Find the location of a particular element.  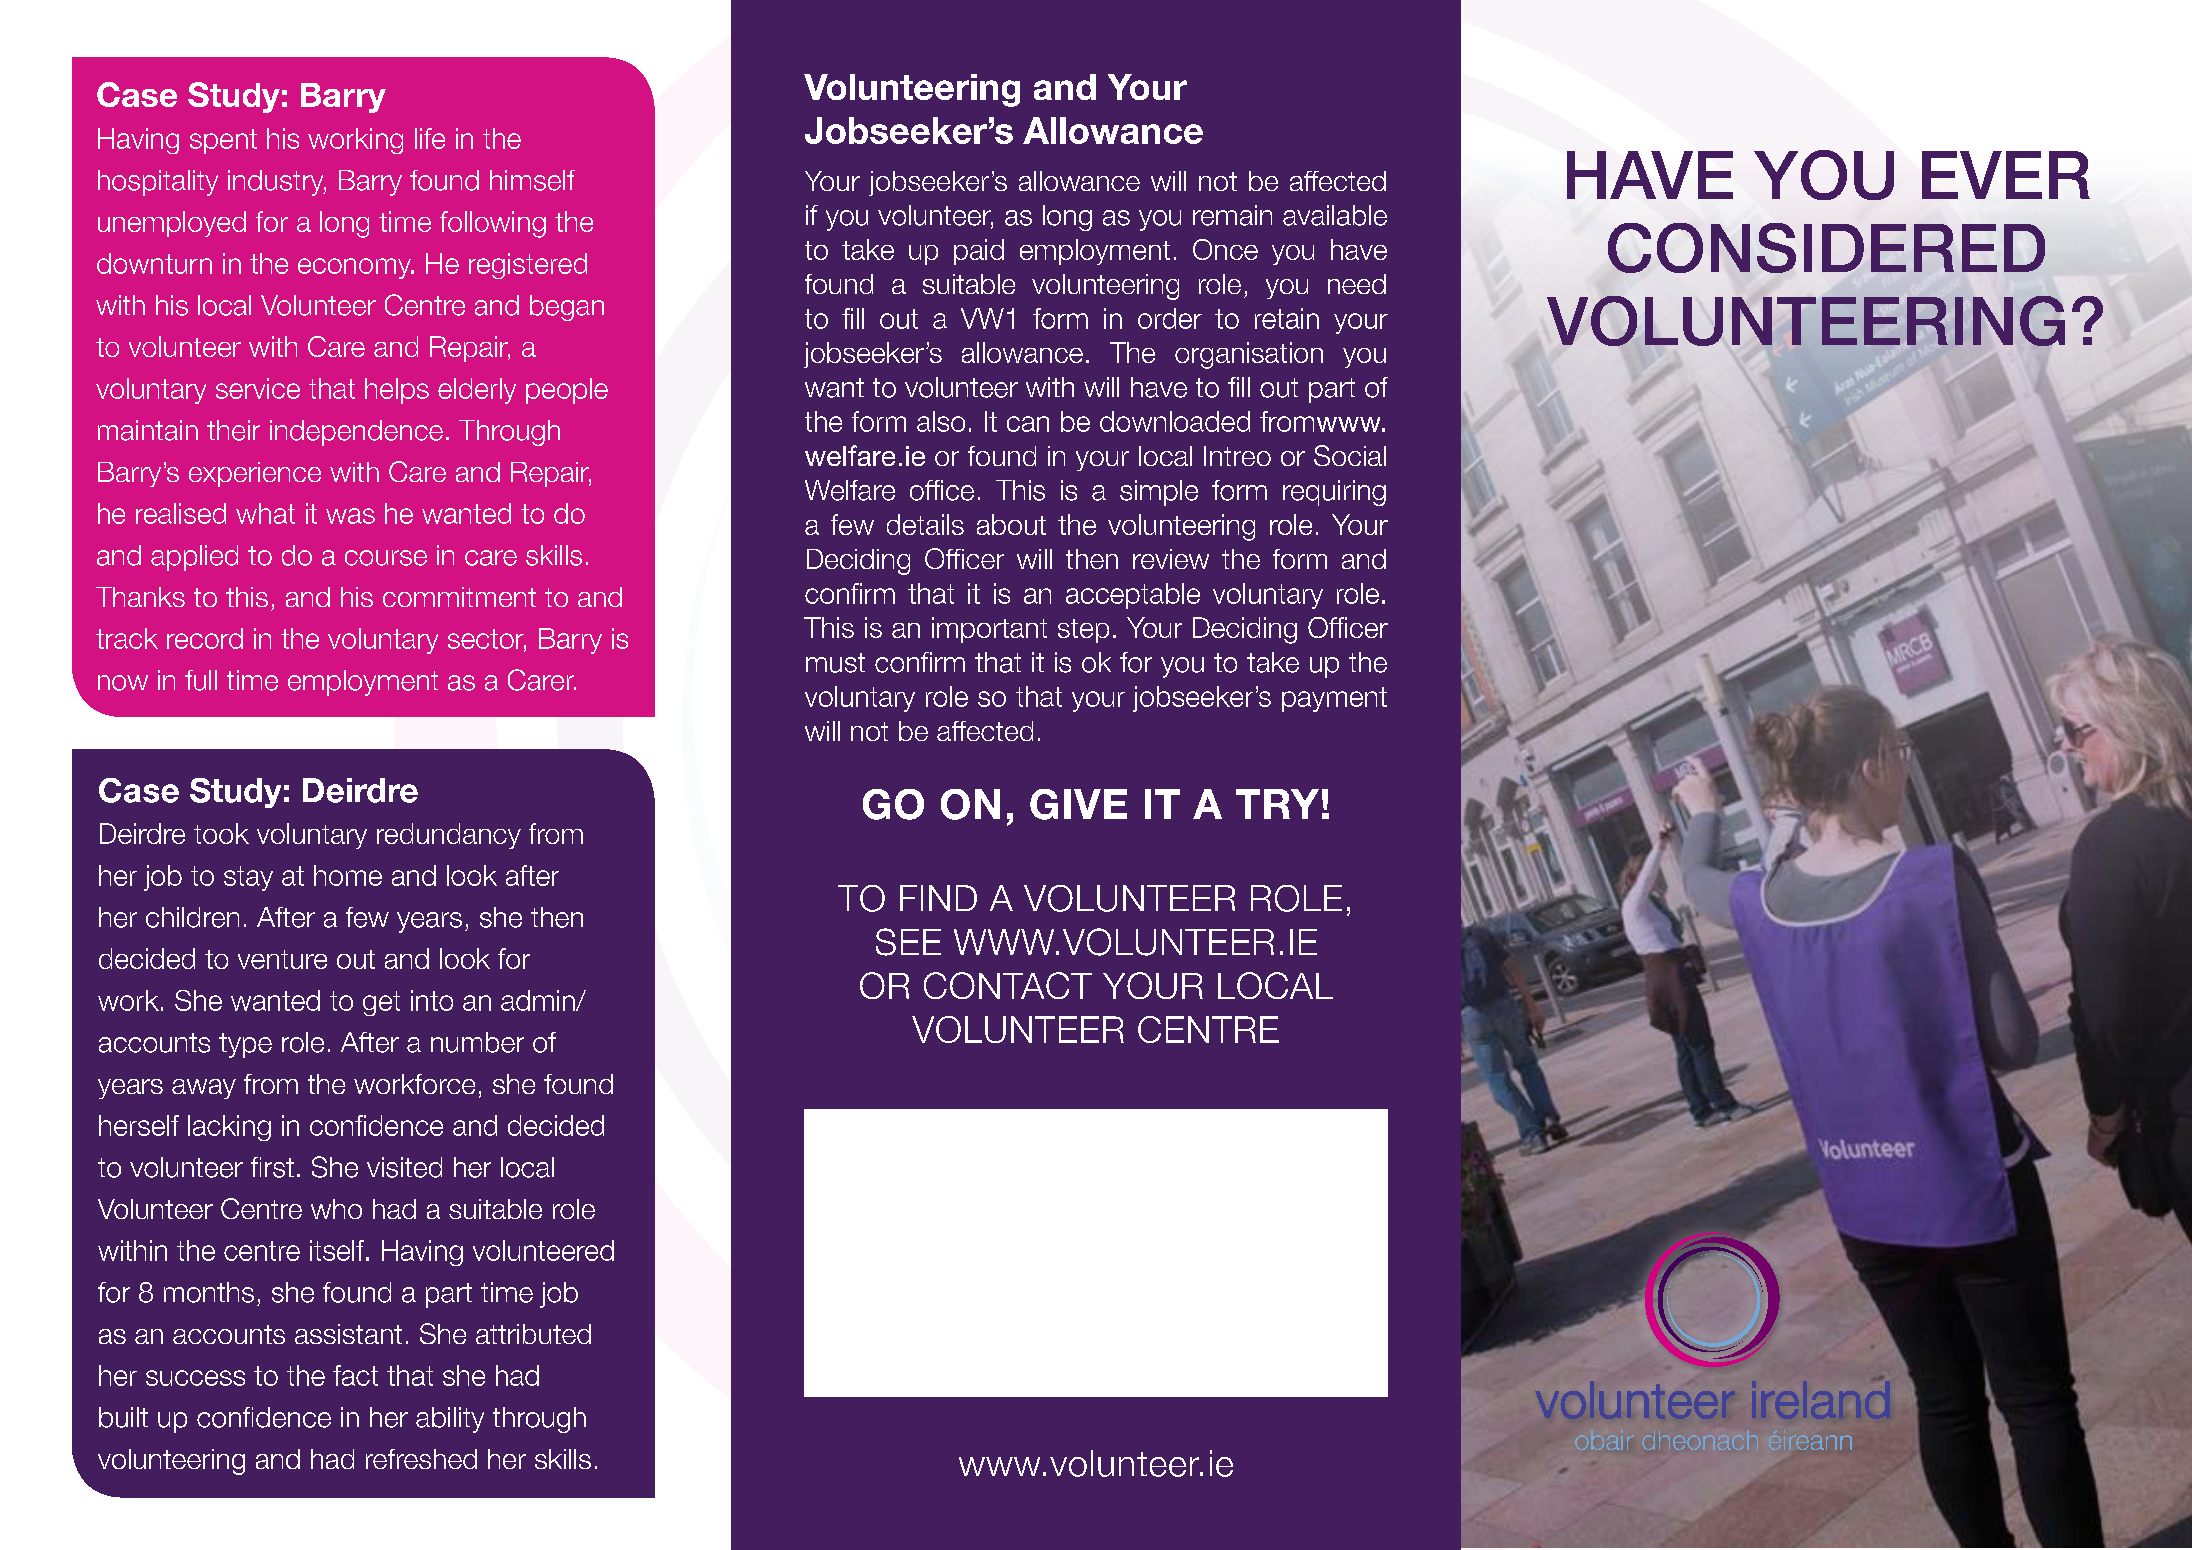

ability is located at coordinates (450, 1420).
